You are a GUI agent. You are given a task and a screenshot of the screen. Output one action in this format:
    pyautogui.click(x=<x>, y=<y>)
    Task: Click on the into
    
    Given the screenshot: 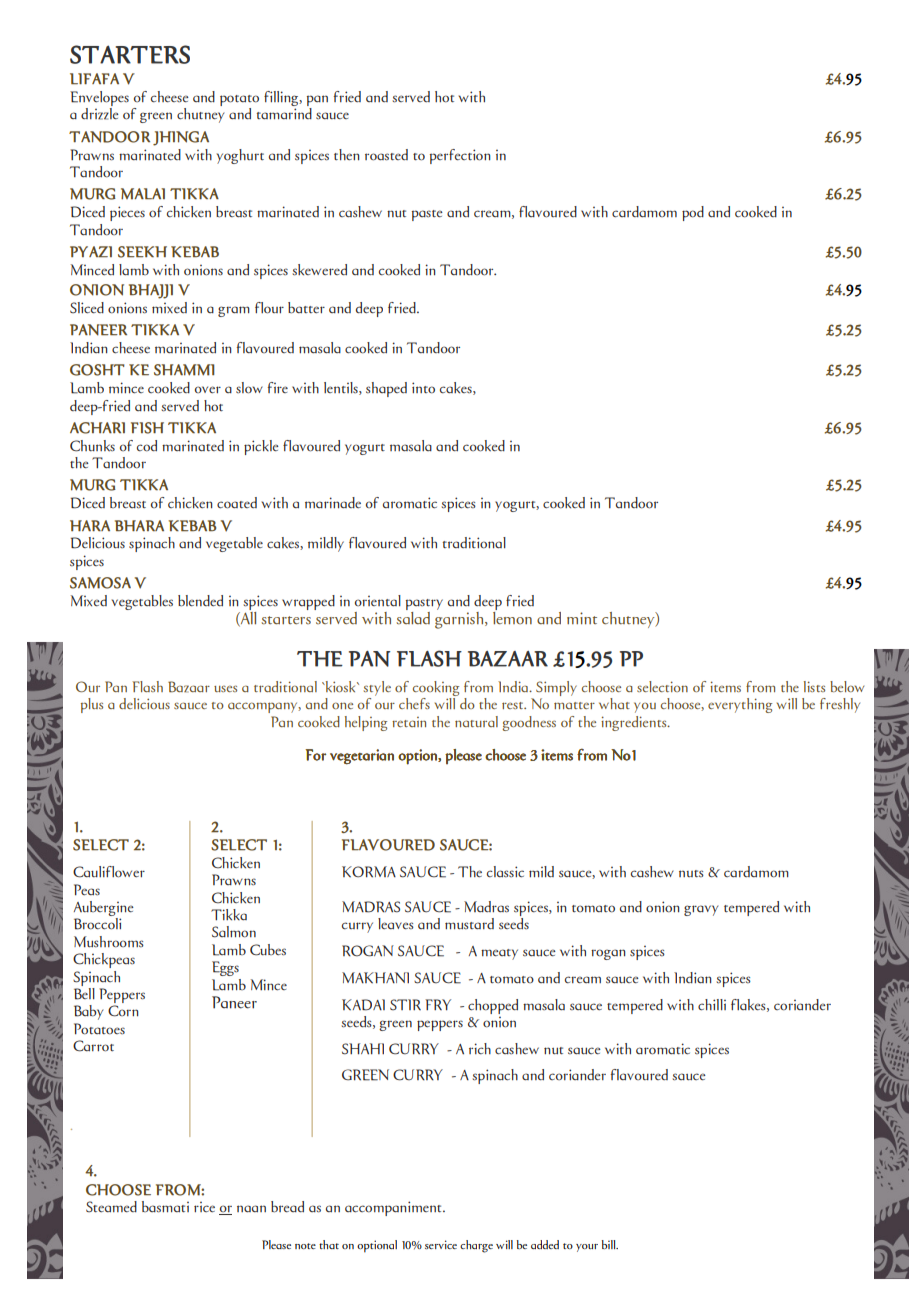 What is the action you would take?
    pyautogui.click(x=423, y=388)
